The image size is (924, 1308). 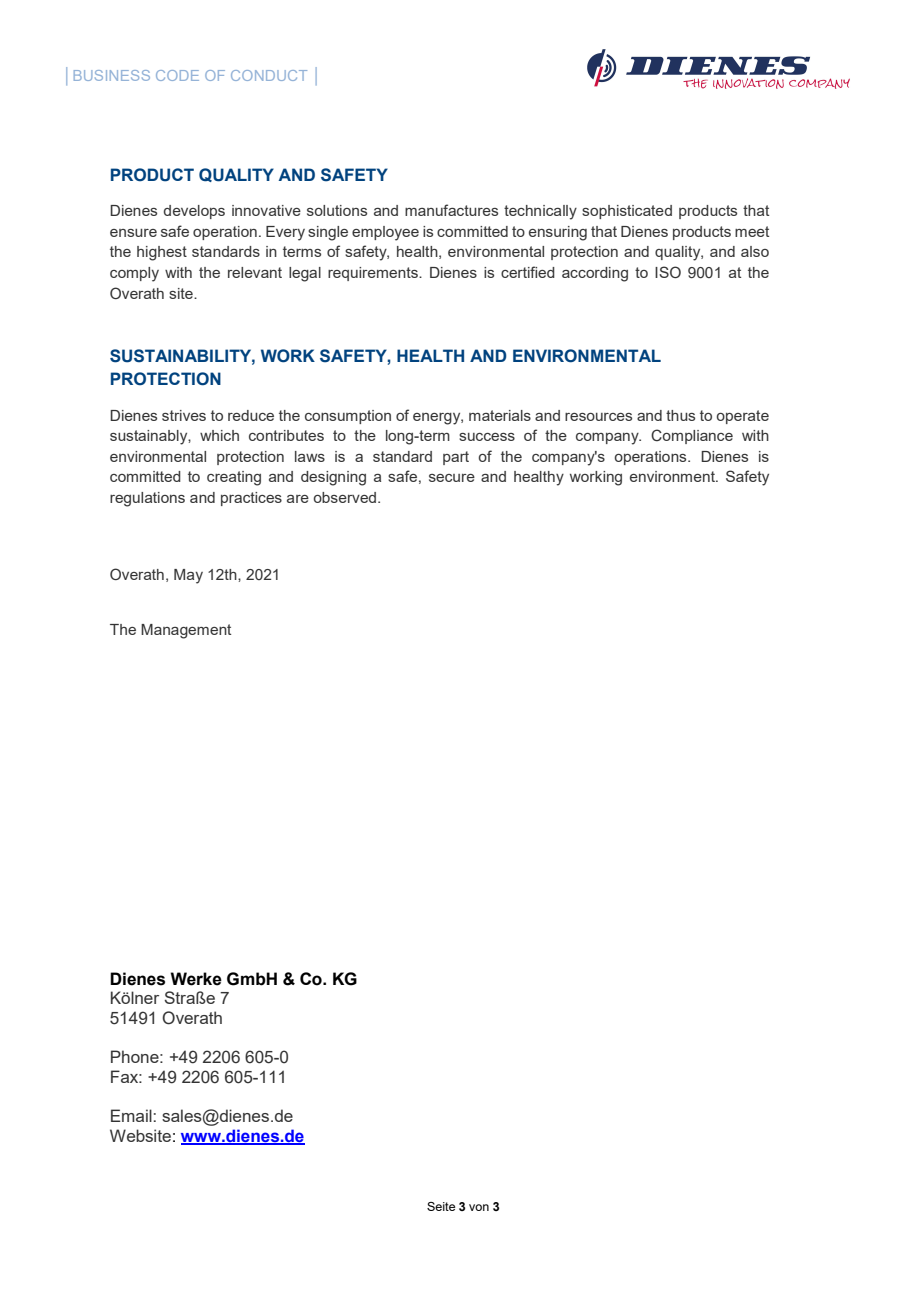 What do you see at coordinates (131, 1115) in the screenshot?
I see `Email` at bounding box center [131, 1115].
